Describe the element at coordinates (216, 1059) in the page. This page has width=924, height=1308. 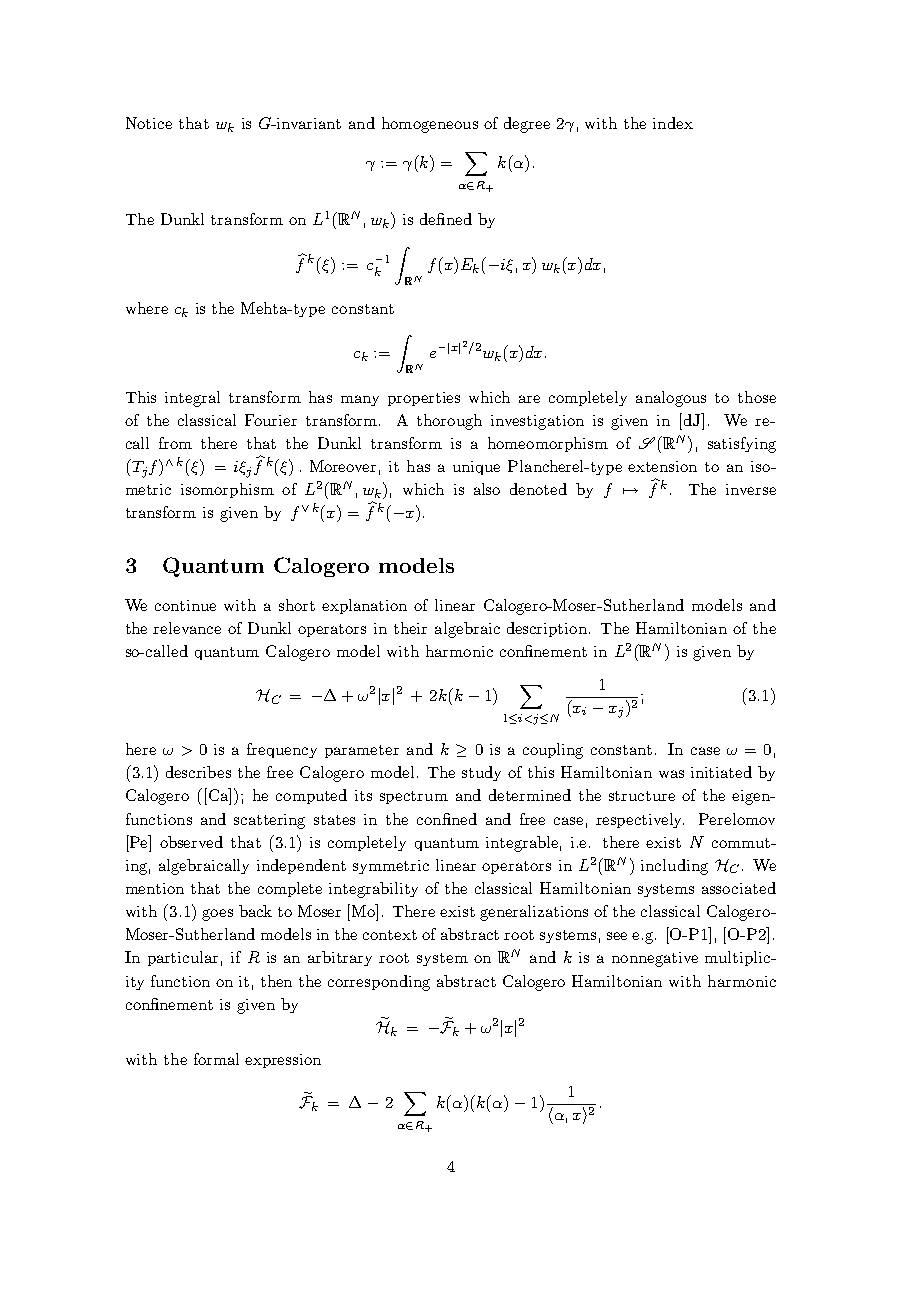
I see `formal` at that location.
